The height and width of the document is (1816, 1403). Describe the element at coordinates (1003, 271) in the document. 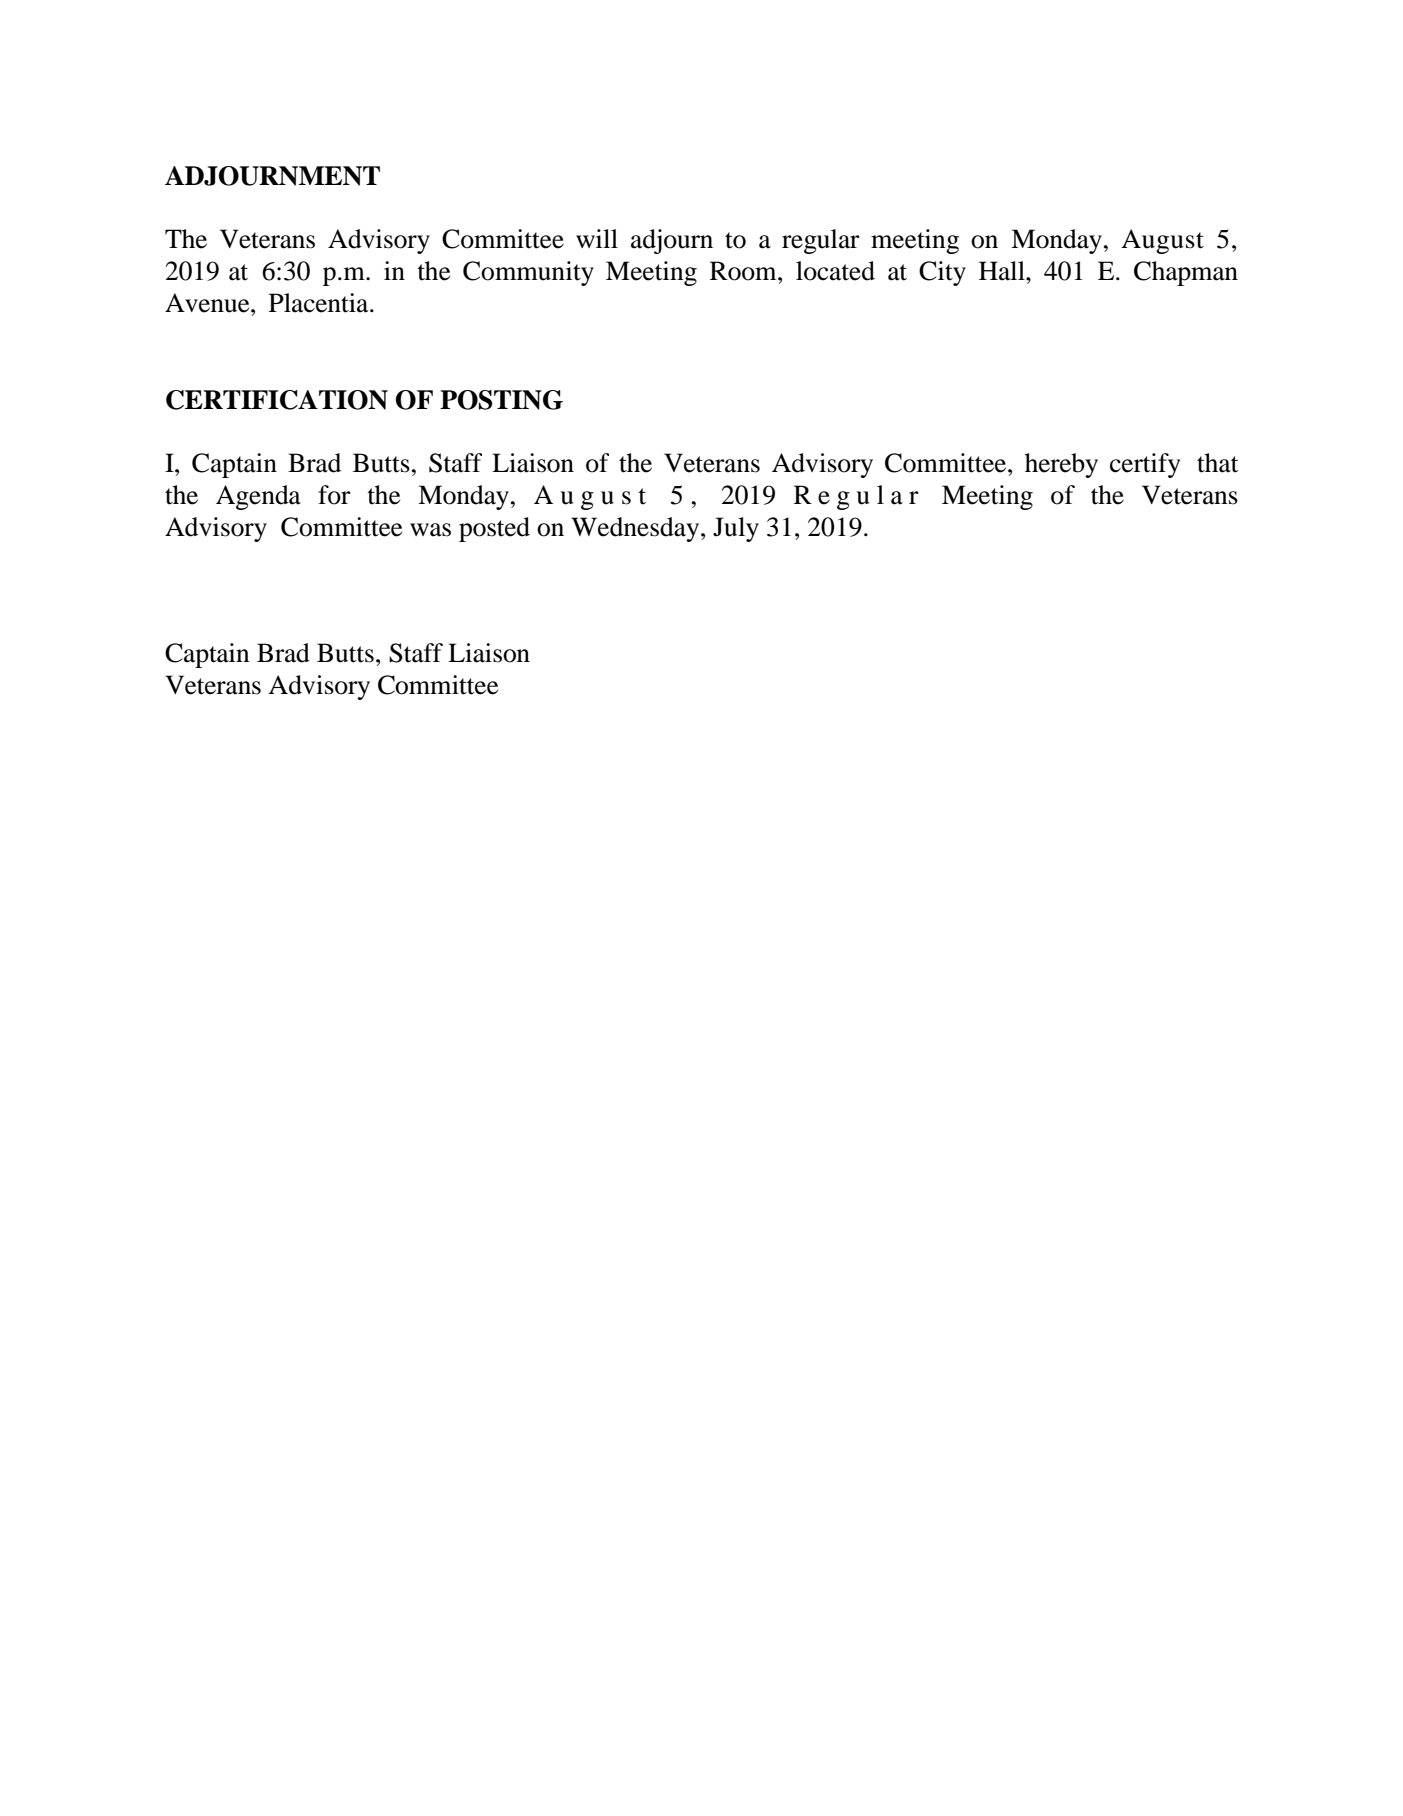

I see `Hall` at that location.
